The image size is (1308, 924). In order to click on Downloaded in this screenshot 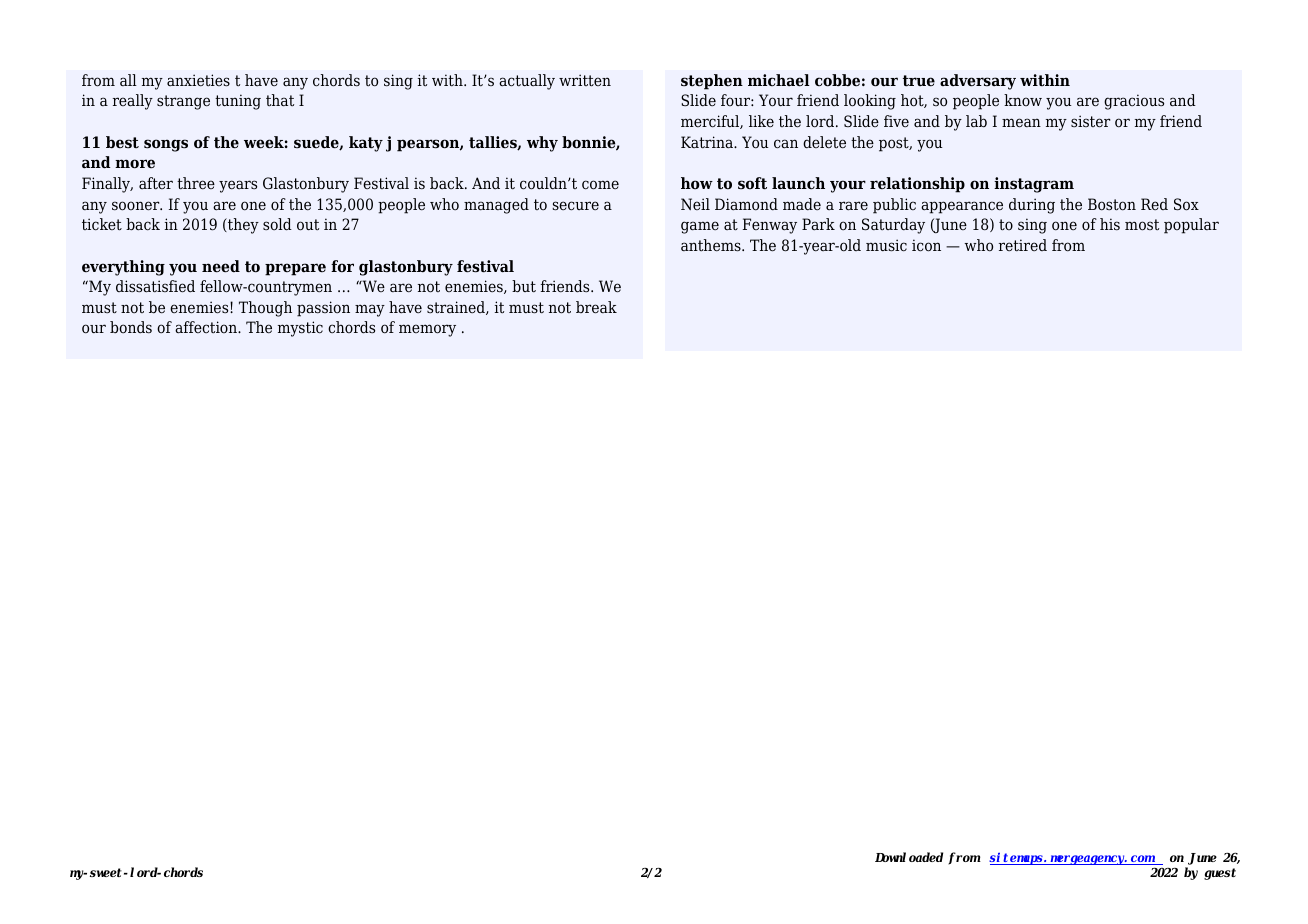, I will do `click(909, 857)`.
